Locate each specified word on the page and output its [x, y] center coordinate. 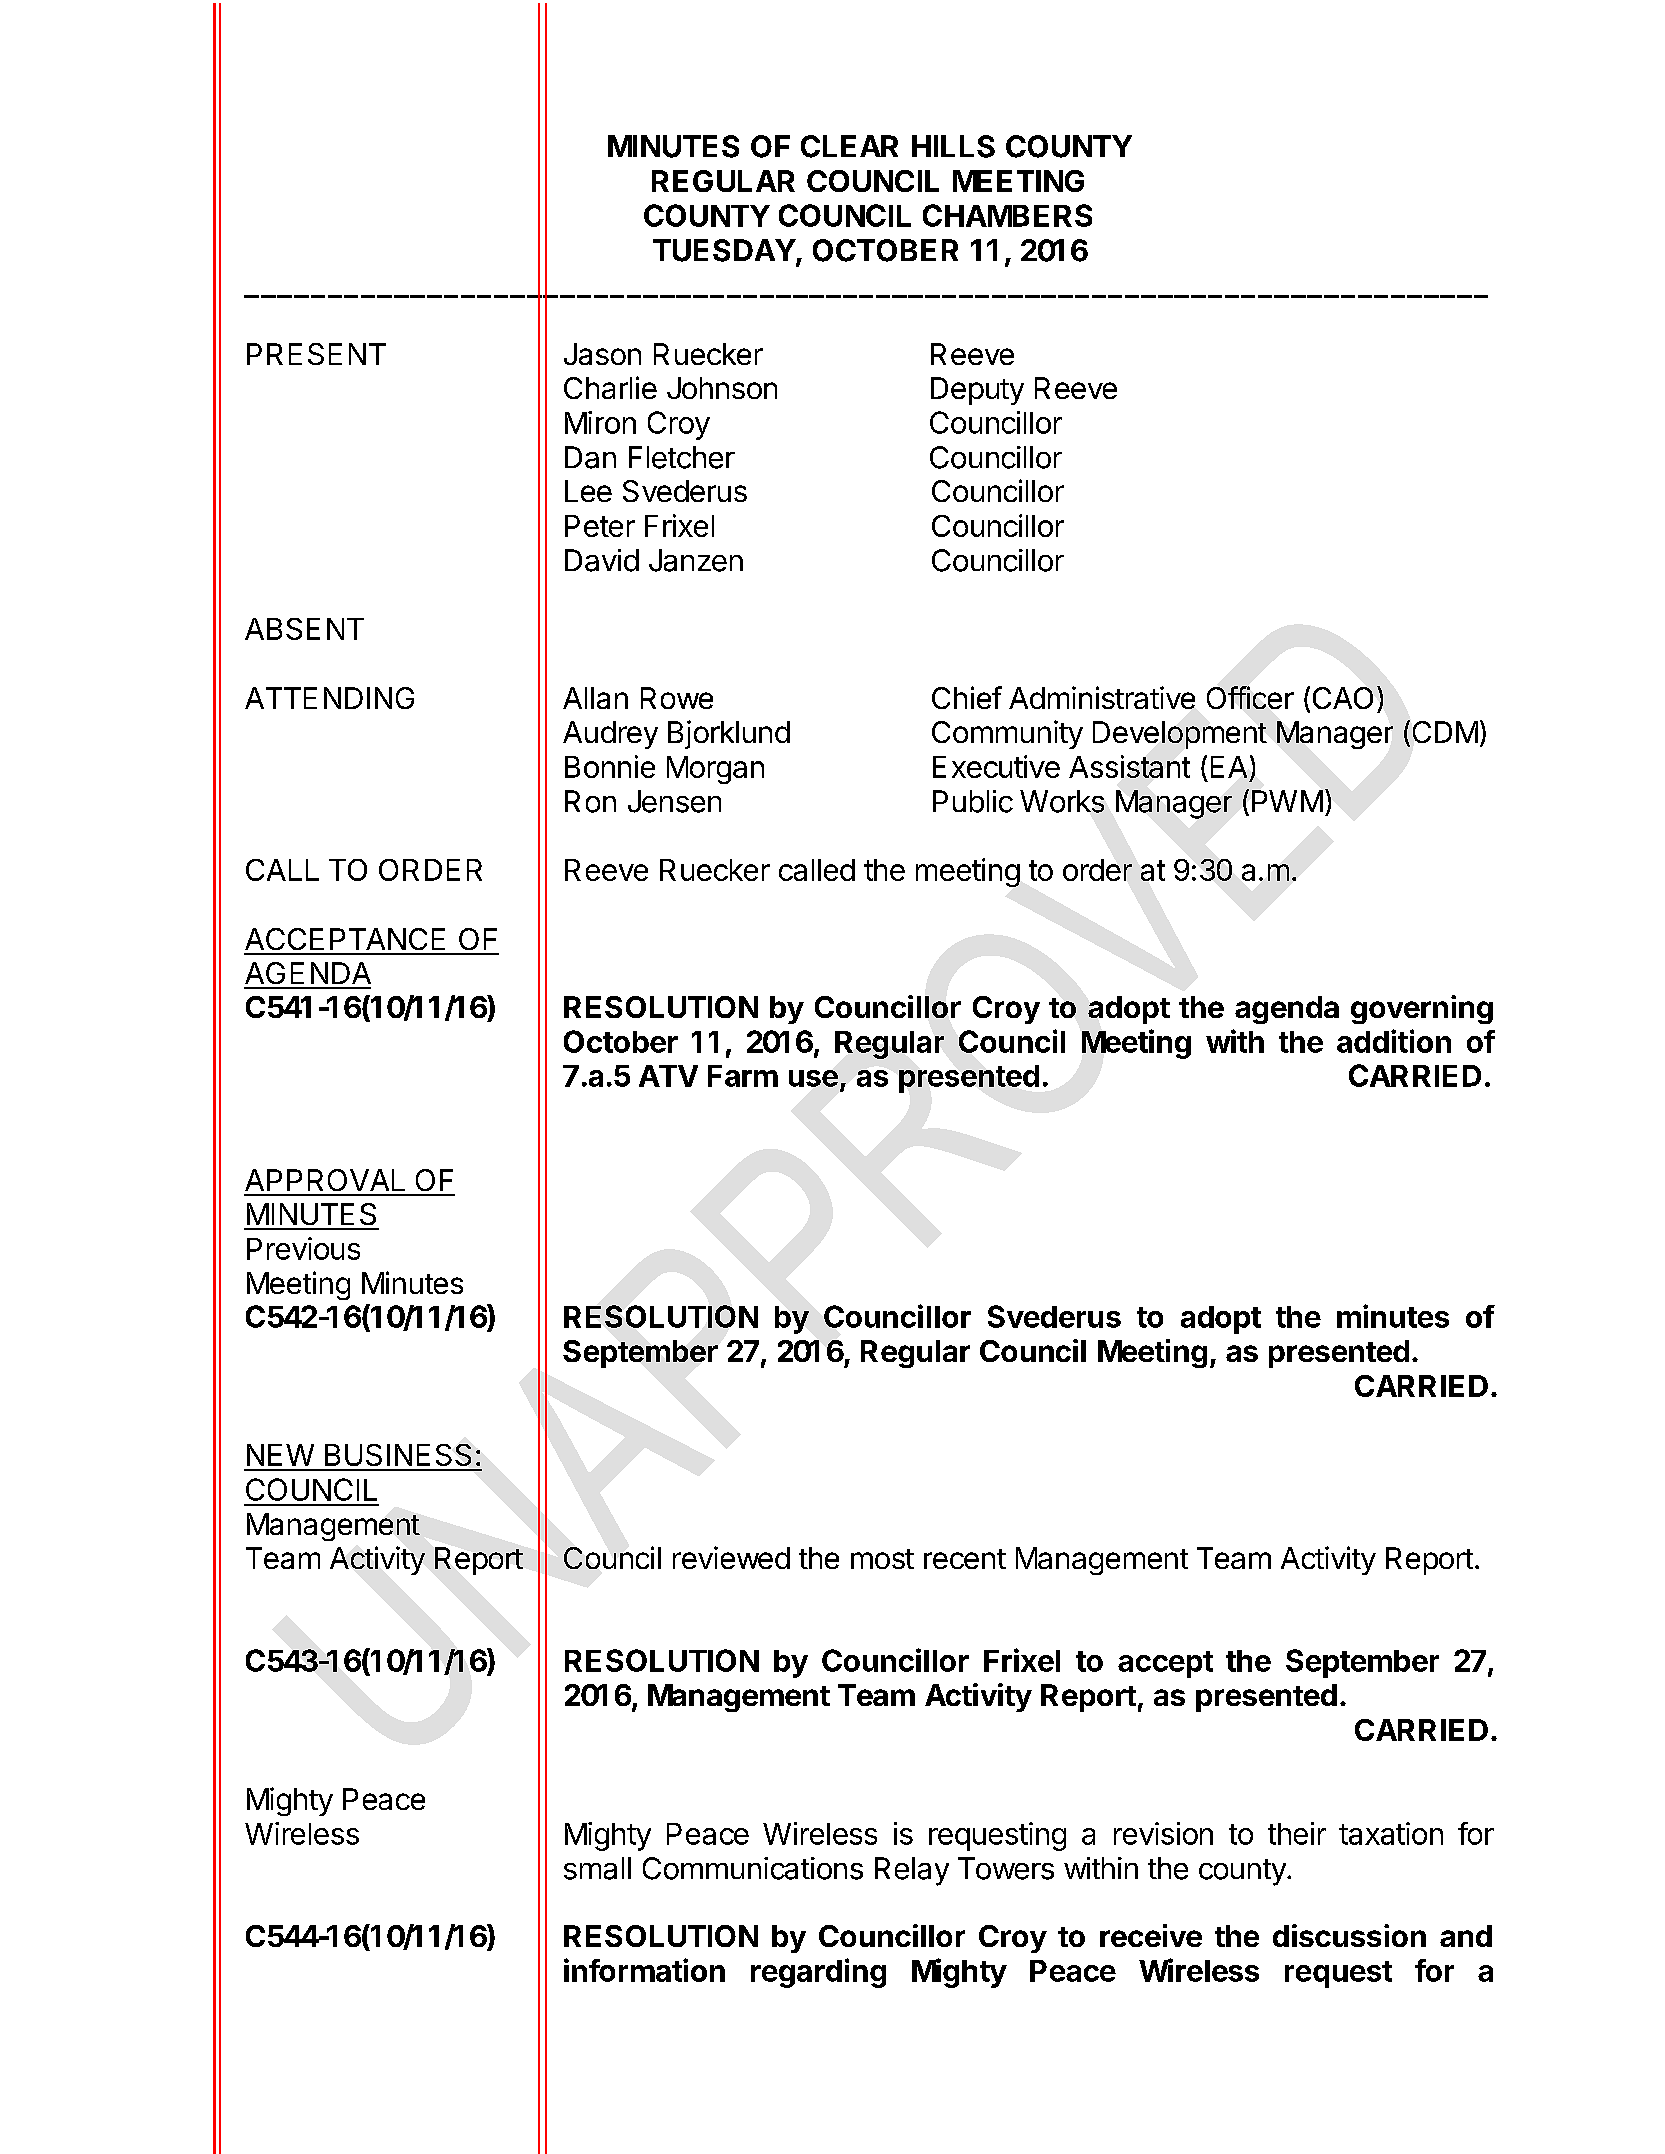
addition [1394, 1041]
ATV [668, 1076]
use [813, 1078]
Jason [602, 354]
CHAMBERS [1007, 215]
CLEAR [849, 146]
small [597, 1868]
